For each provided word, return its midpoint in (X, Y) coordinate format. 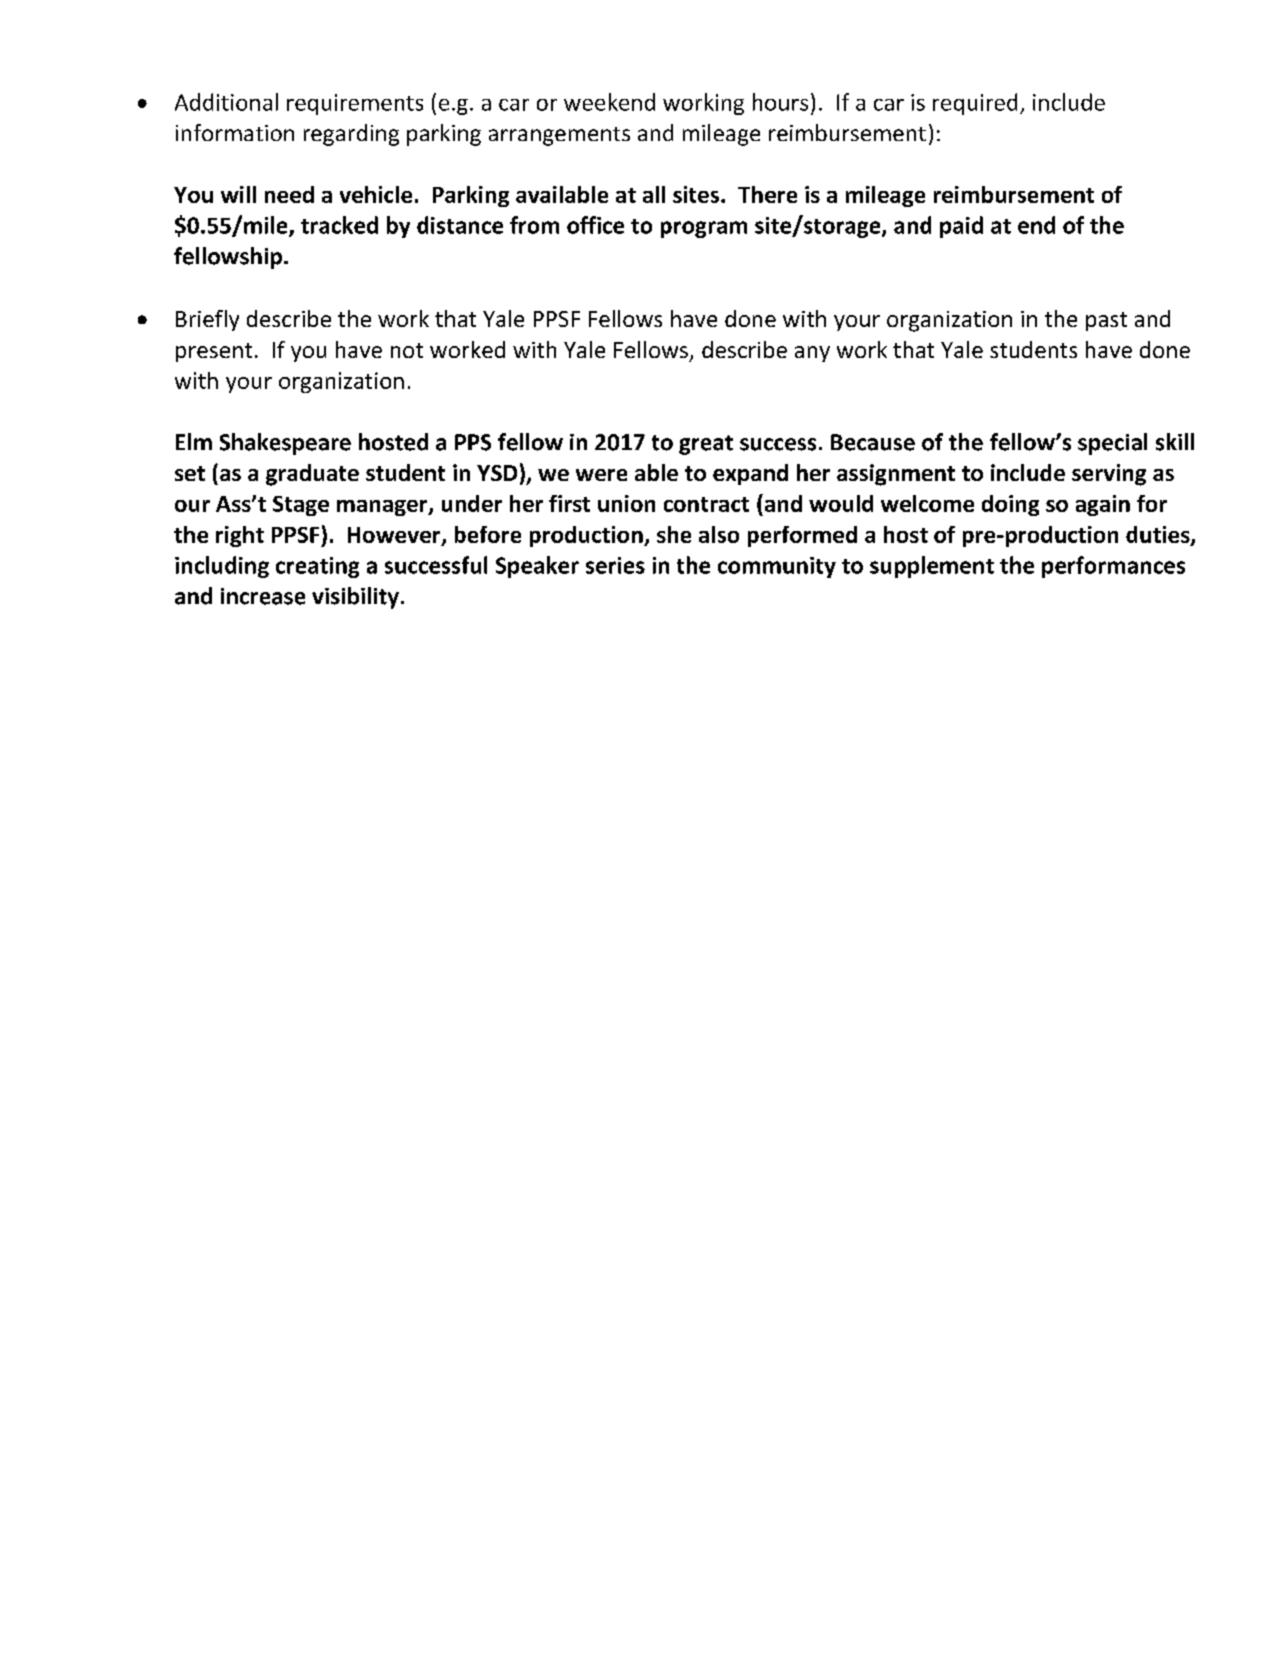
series (615, 565)
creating (317, 567)
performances (1113, 567)
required (975, 104)
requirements (355, 104)
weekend (609, 102)
